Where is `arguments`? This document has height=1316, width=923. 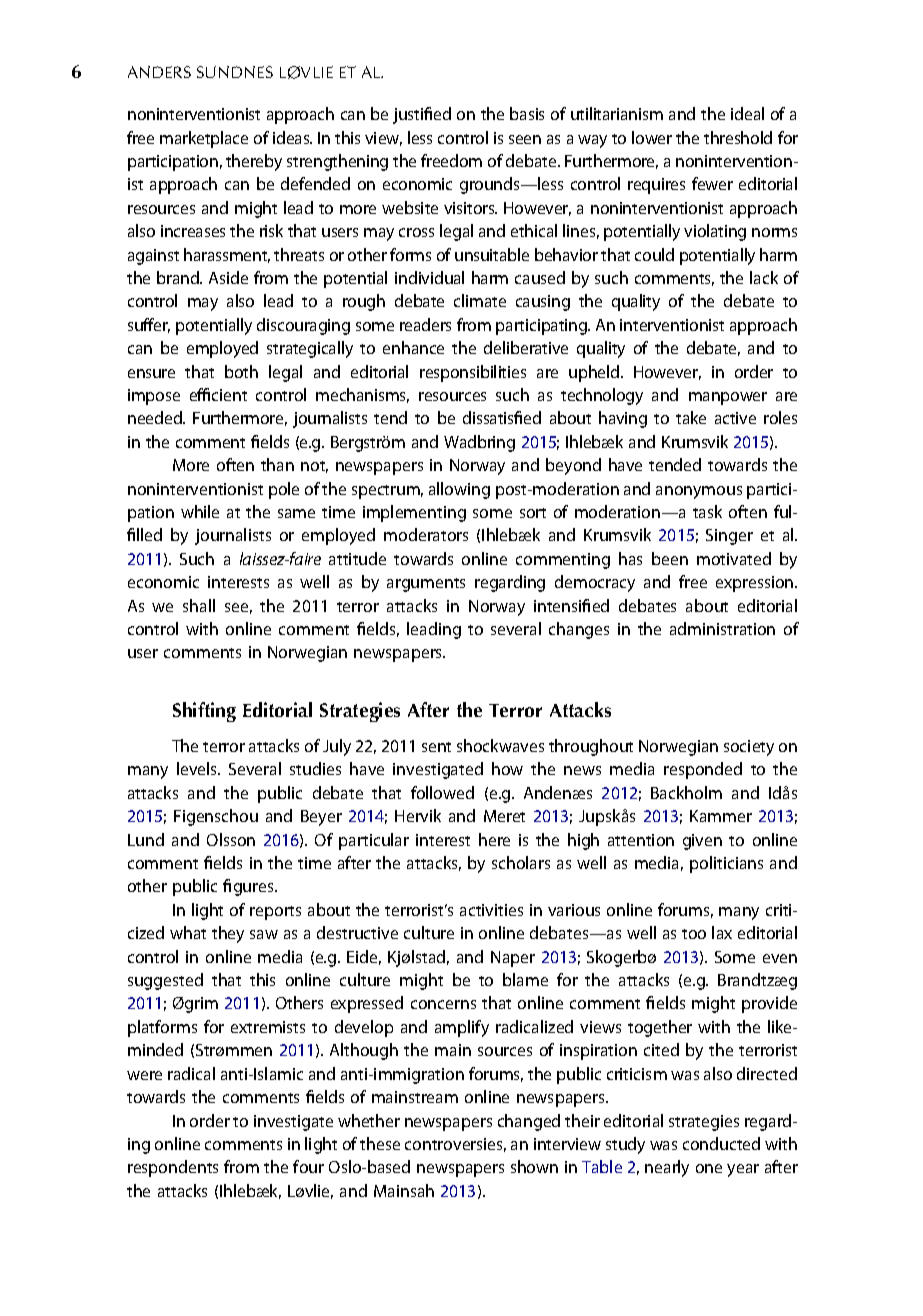
arguments is located at coordinates (426, 585).
